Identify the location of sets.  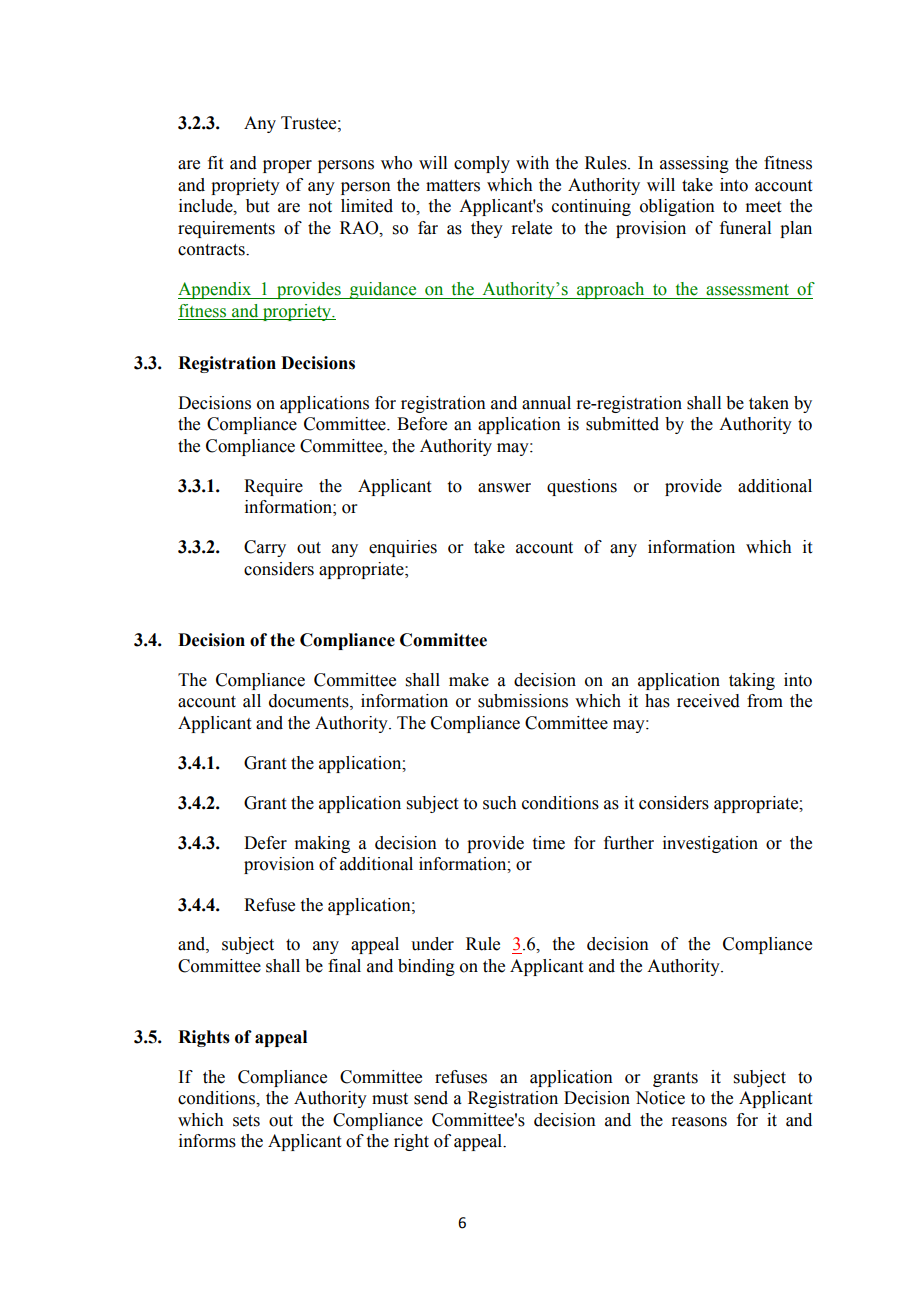
(246, 1121).
